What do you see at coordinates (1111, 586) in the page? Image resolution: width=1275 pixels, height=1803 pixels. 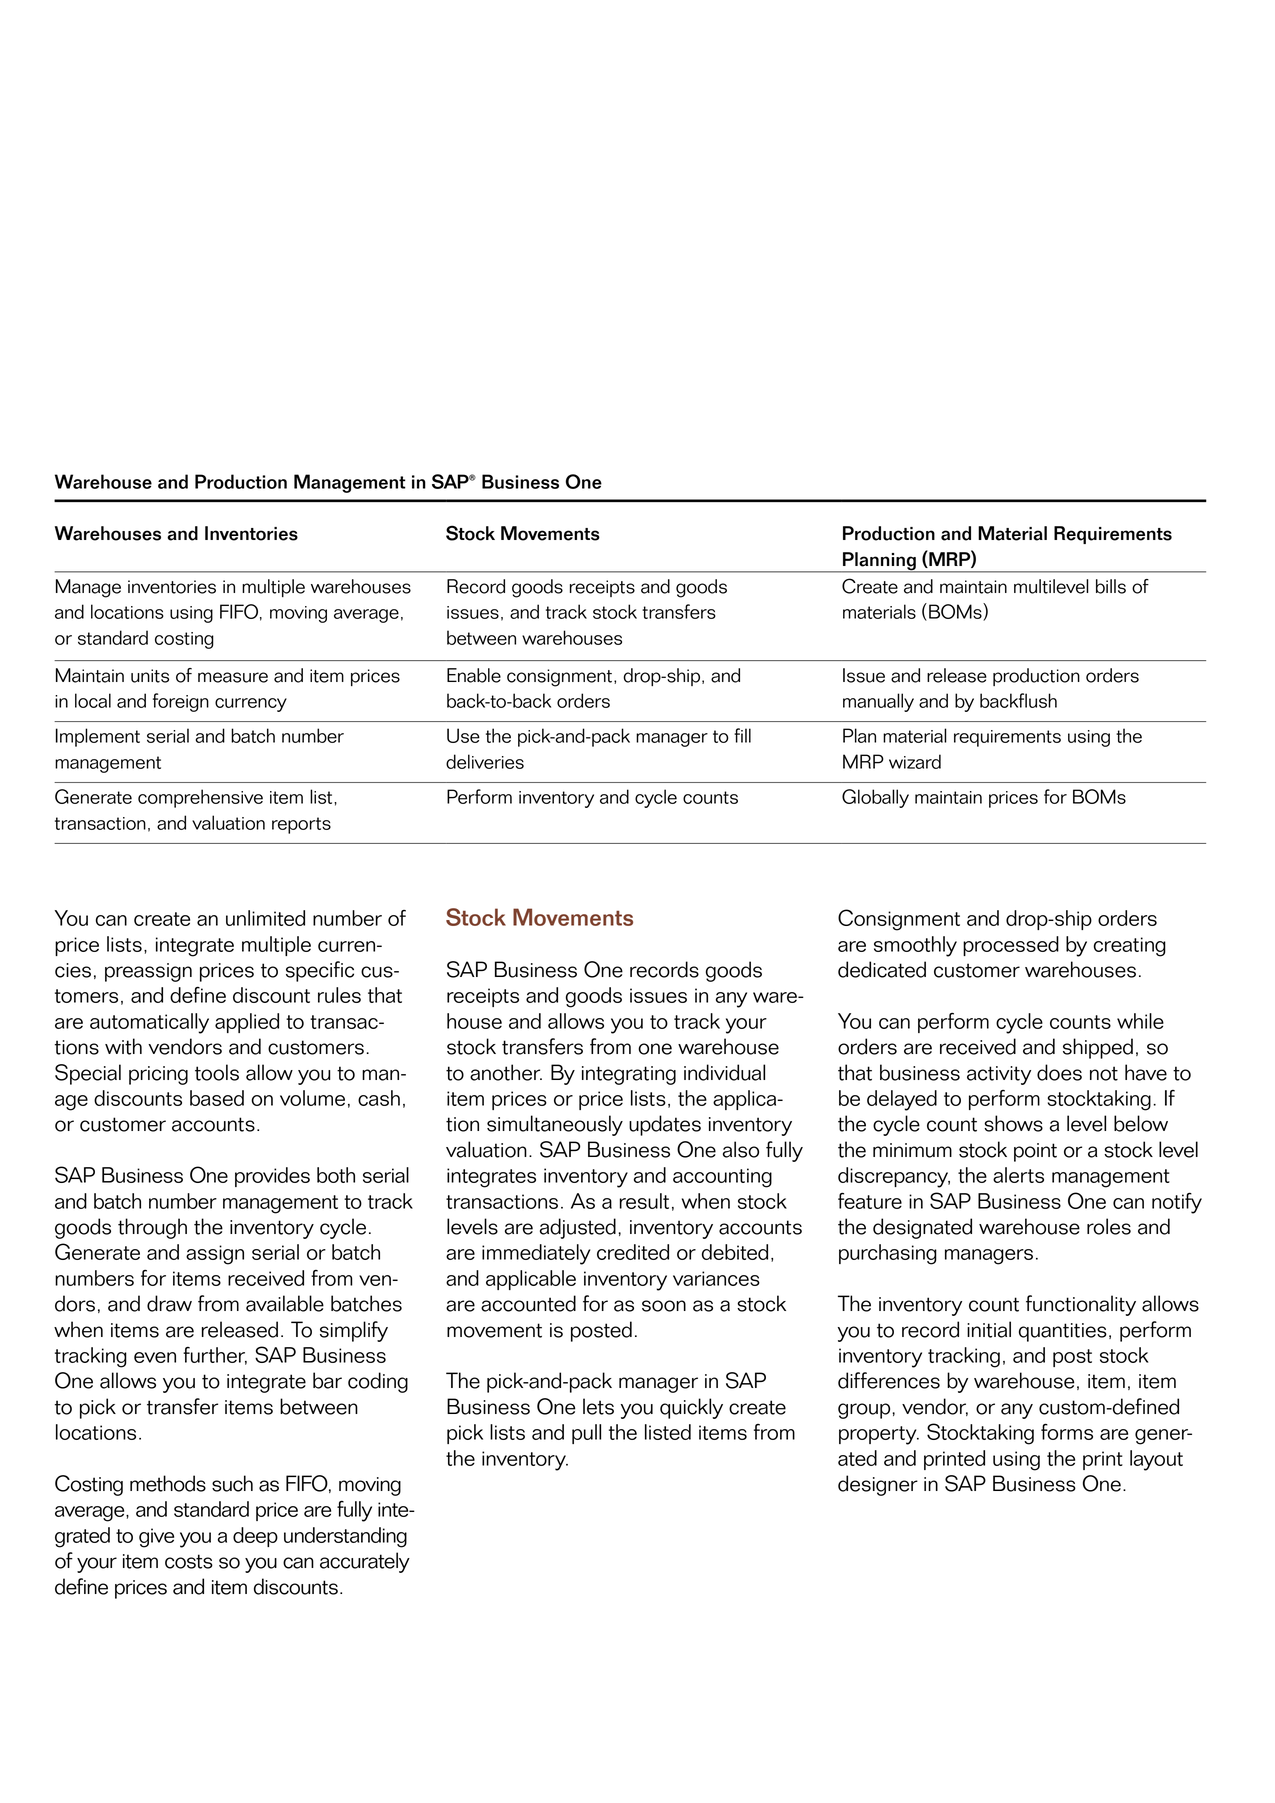 I see `bills` at bounding box center [1111, 586].
